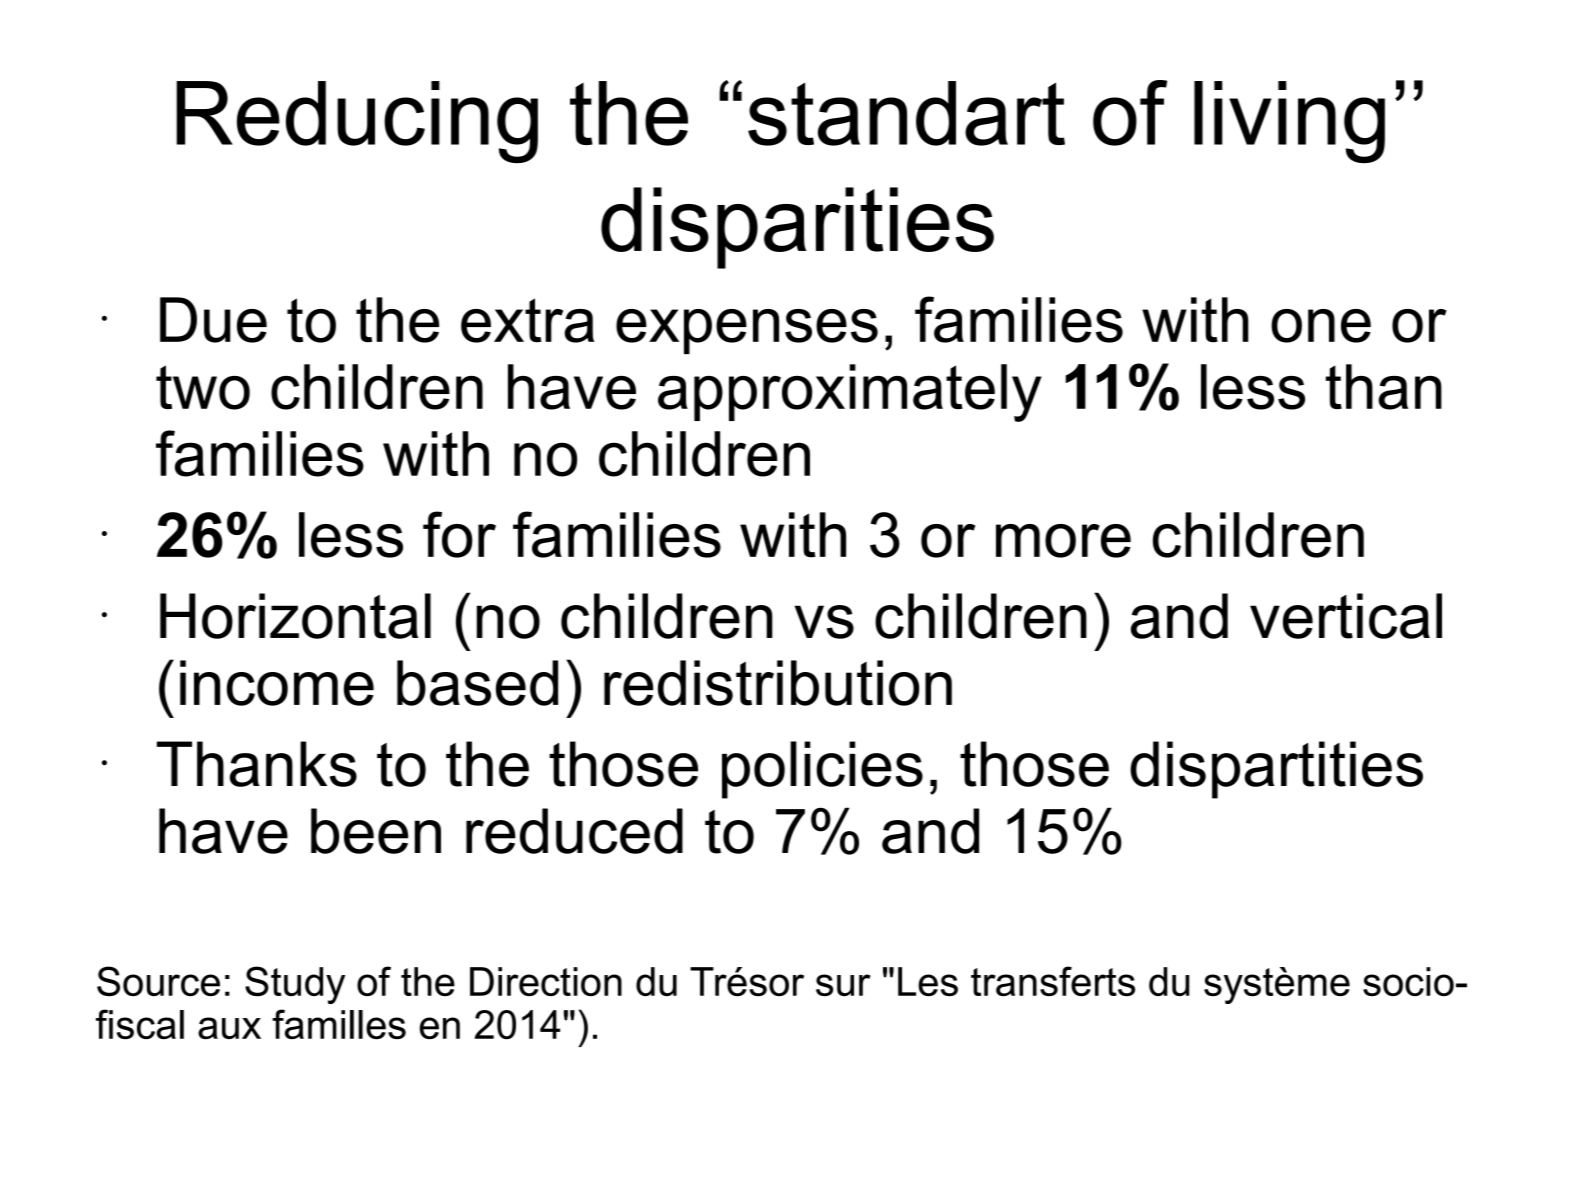 This page has height=1197, width=1596. Describe the element at coordinates (459, 534) in the page. I see `for` at that location.
